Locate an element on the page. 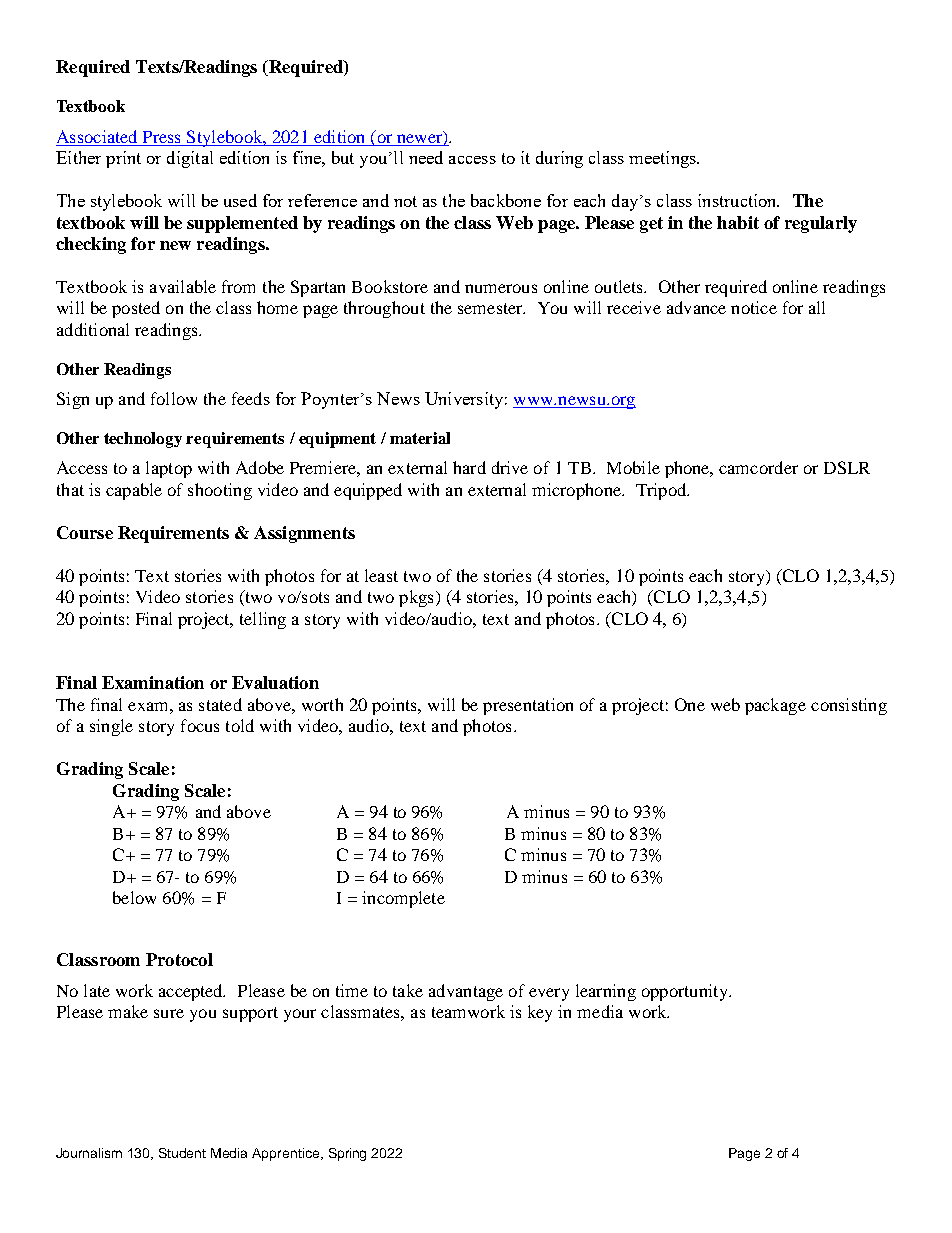 The width and height of the document is (952, 1233). instruction is located at coordinates (738, 200).
